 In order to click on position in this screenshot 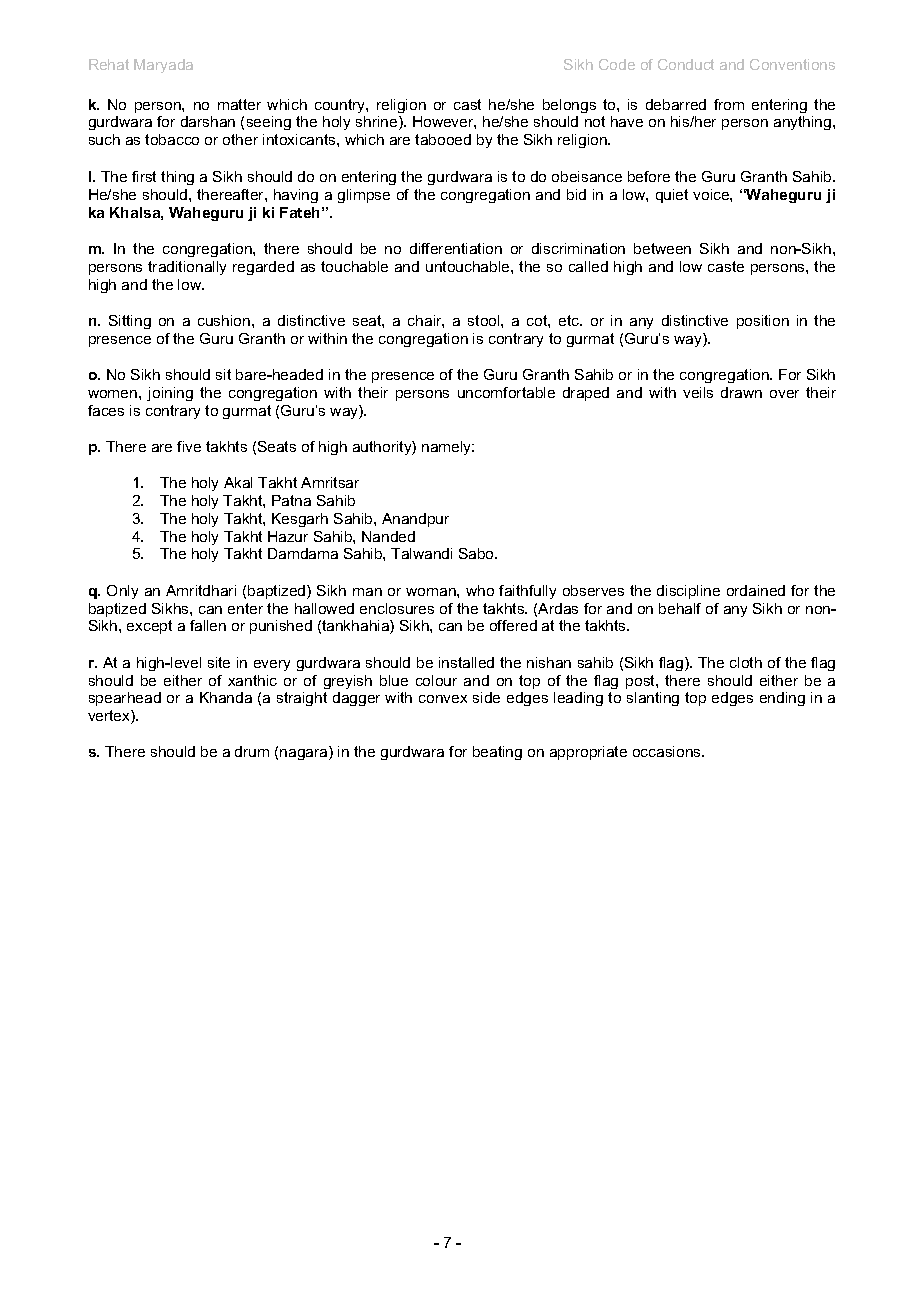, I will do `click(763, 322)`.
